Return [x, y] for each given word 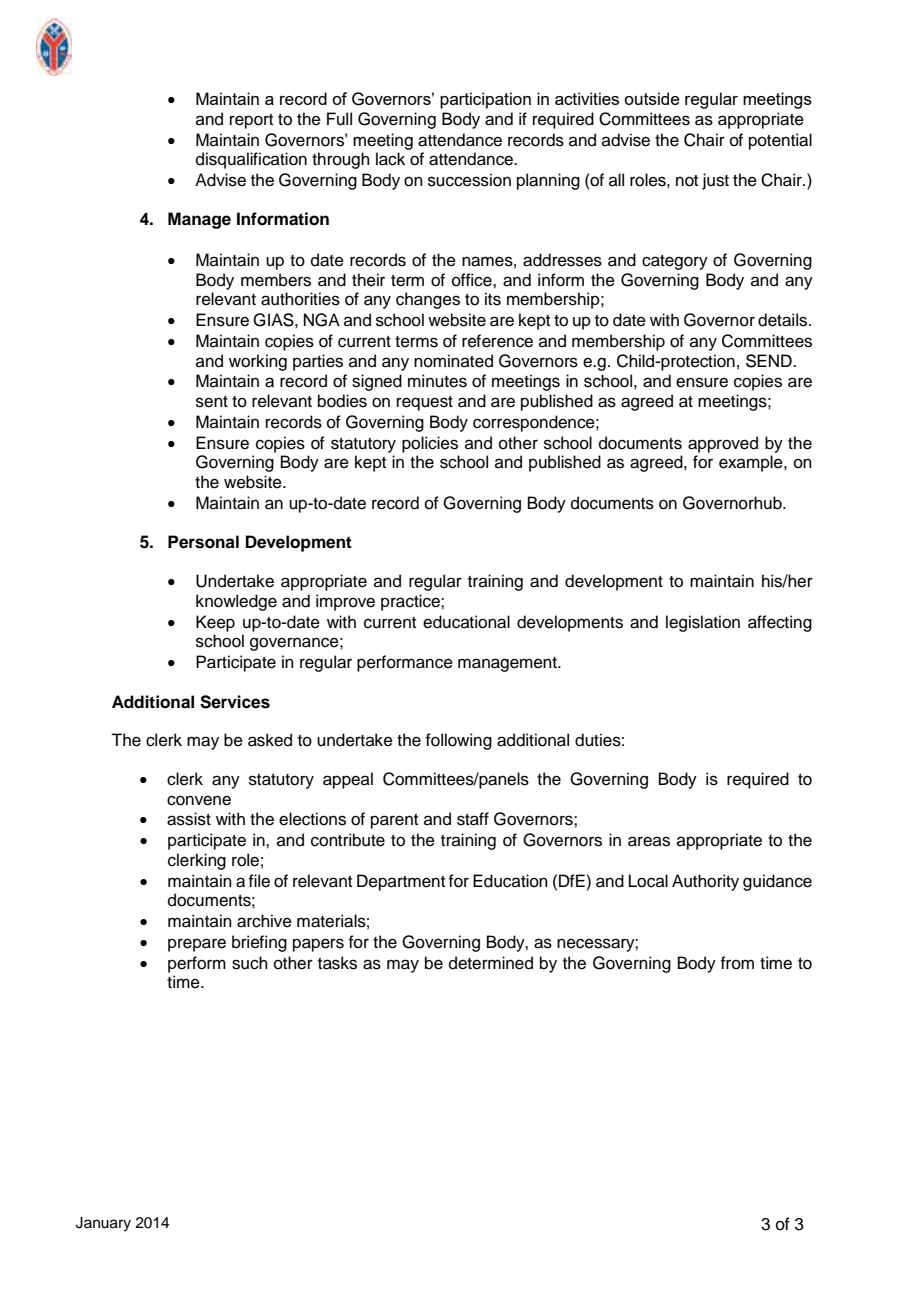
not [687, 181]
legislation [703, 623]
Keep [215, 623]
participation [485, 100]
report [251, 121]
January [103, 1224]
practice [411, 602]
